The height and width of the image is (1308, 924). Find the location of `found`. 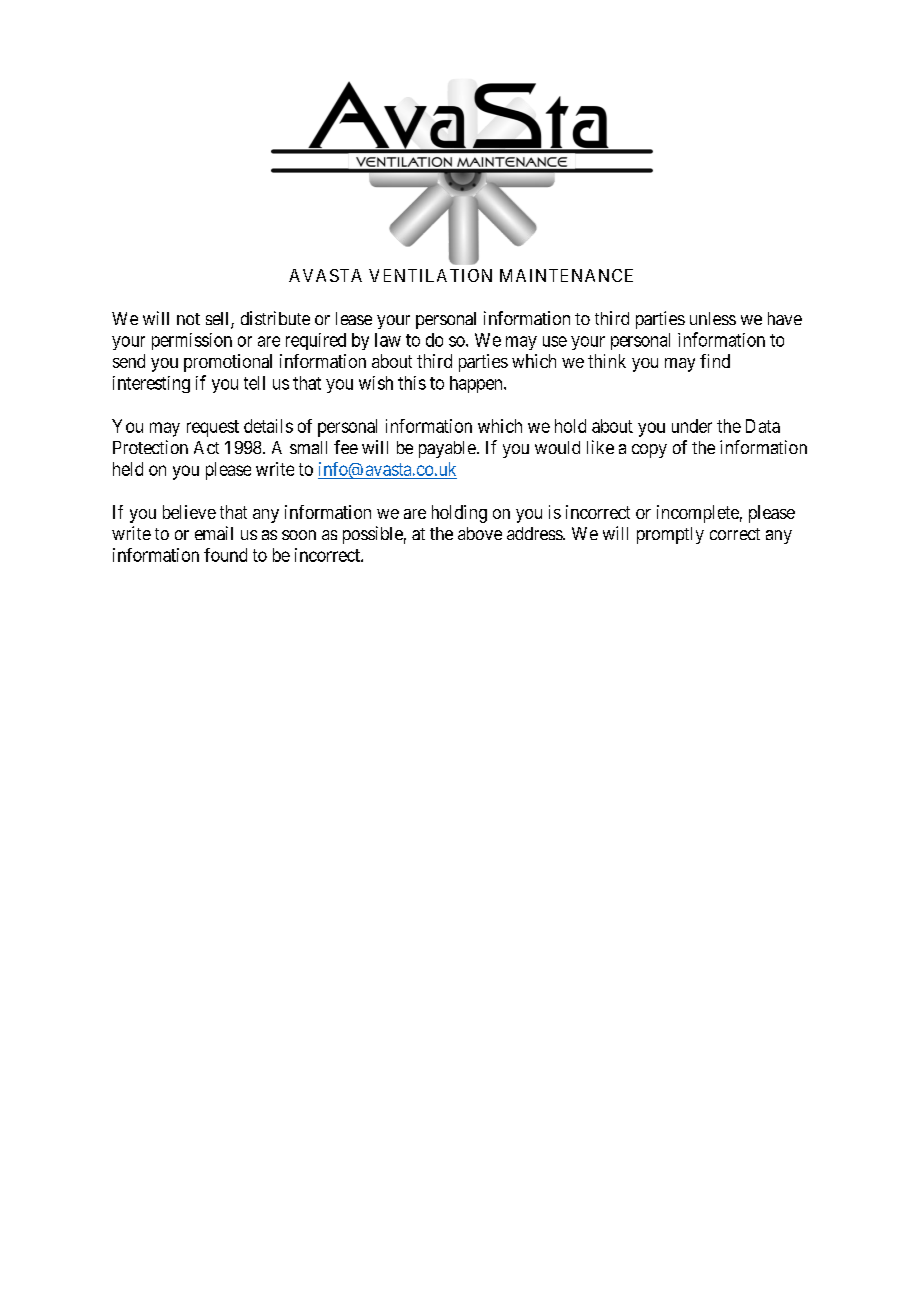

found is located at coordinates (225, 555).
